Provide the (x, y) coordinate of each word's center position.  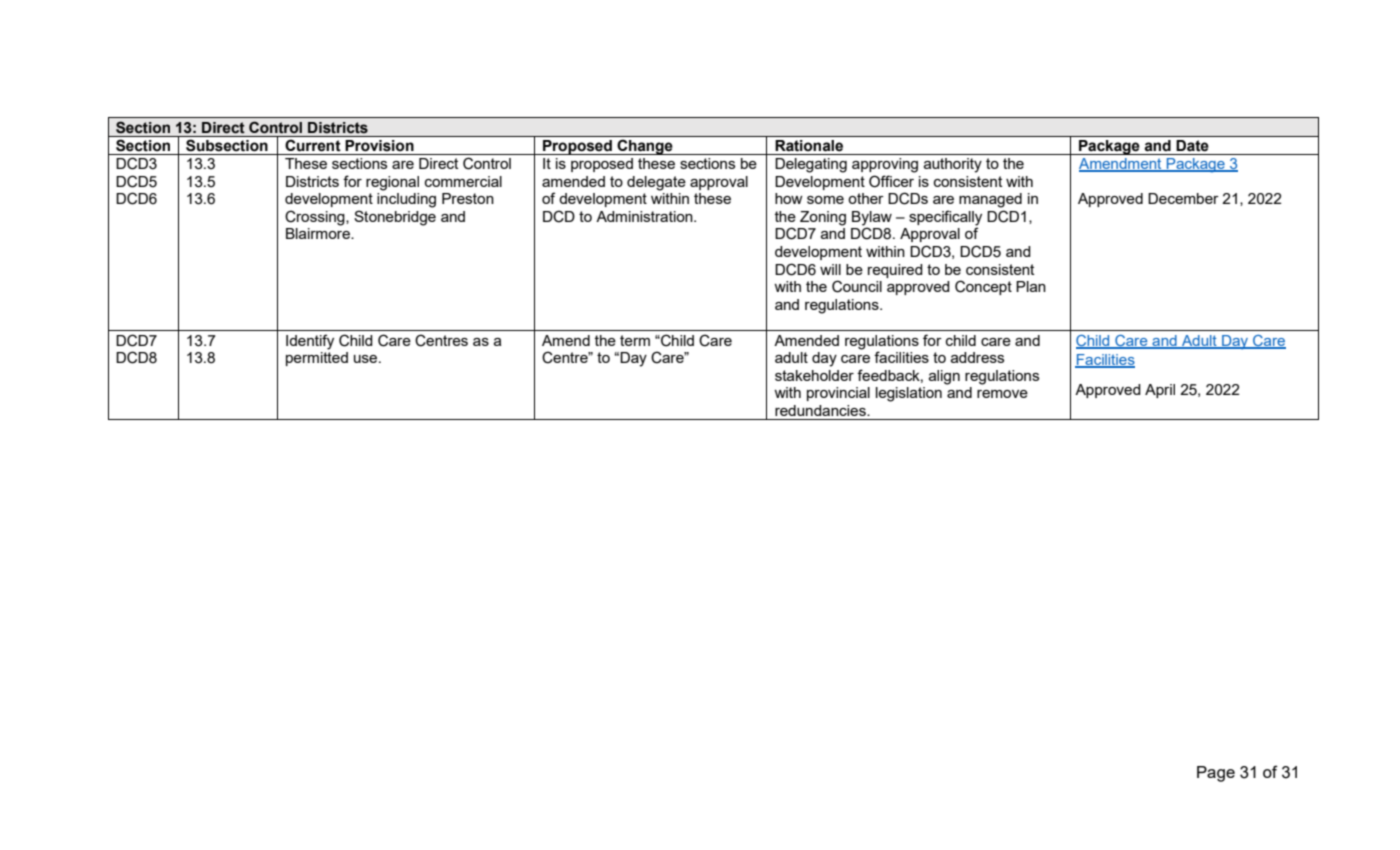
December (1183, 198)
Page (1216, 774)
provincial (838, 394)
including (406, 200)
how (789, 198)
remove (1002, 394)
